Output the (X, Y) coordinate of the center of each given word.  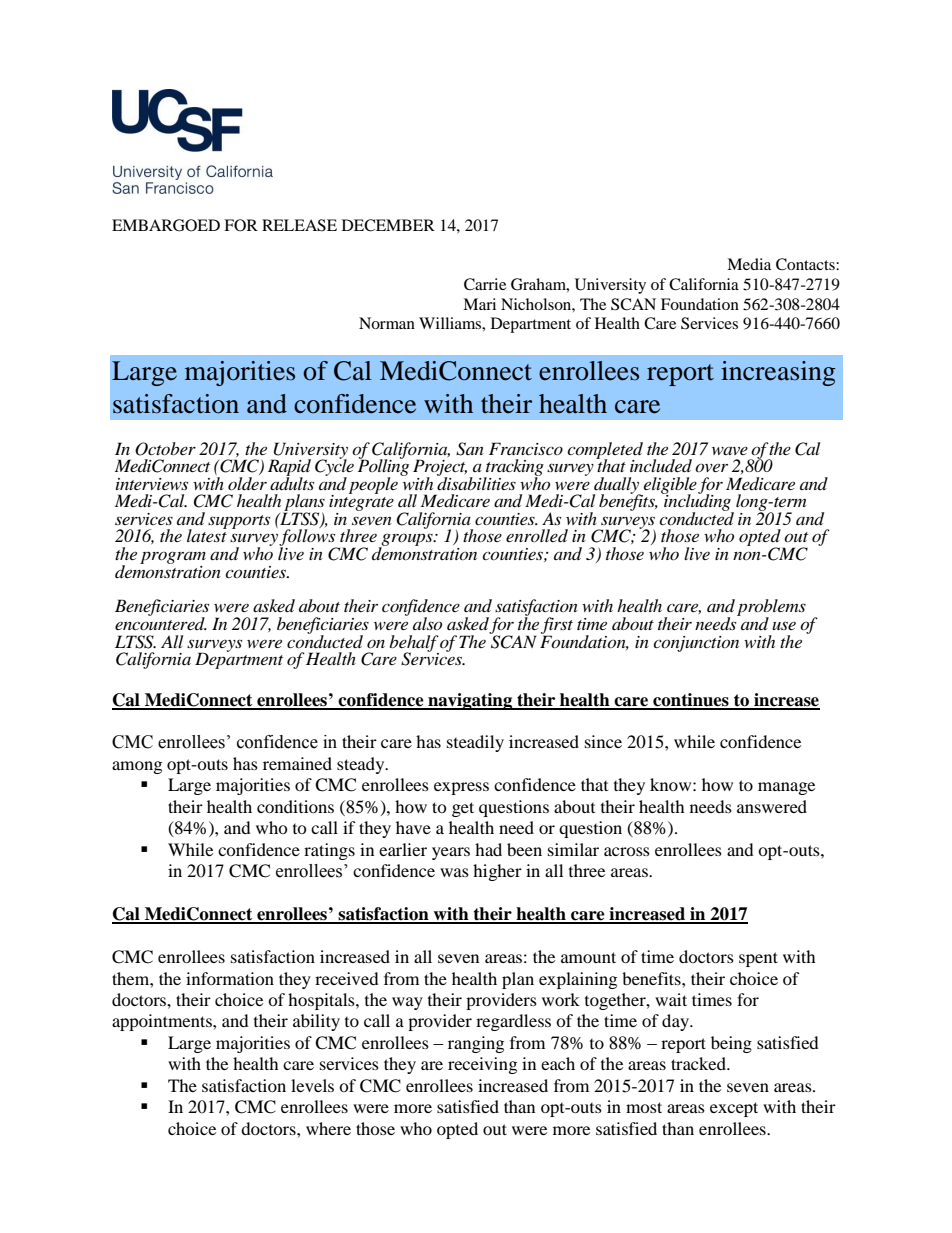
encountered (161, 622)
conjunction (696, 644)
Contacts (806, 264)
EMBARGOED (166, 225)
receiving (482, 1065)
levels (312, 1085)
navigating (470, 701)
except (734, 1109)
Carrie (485, 284)
